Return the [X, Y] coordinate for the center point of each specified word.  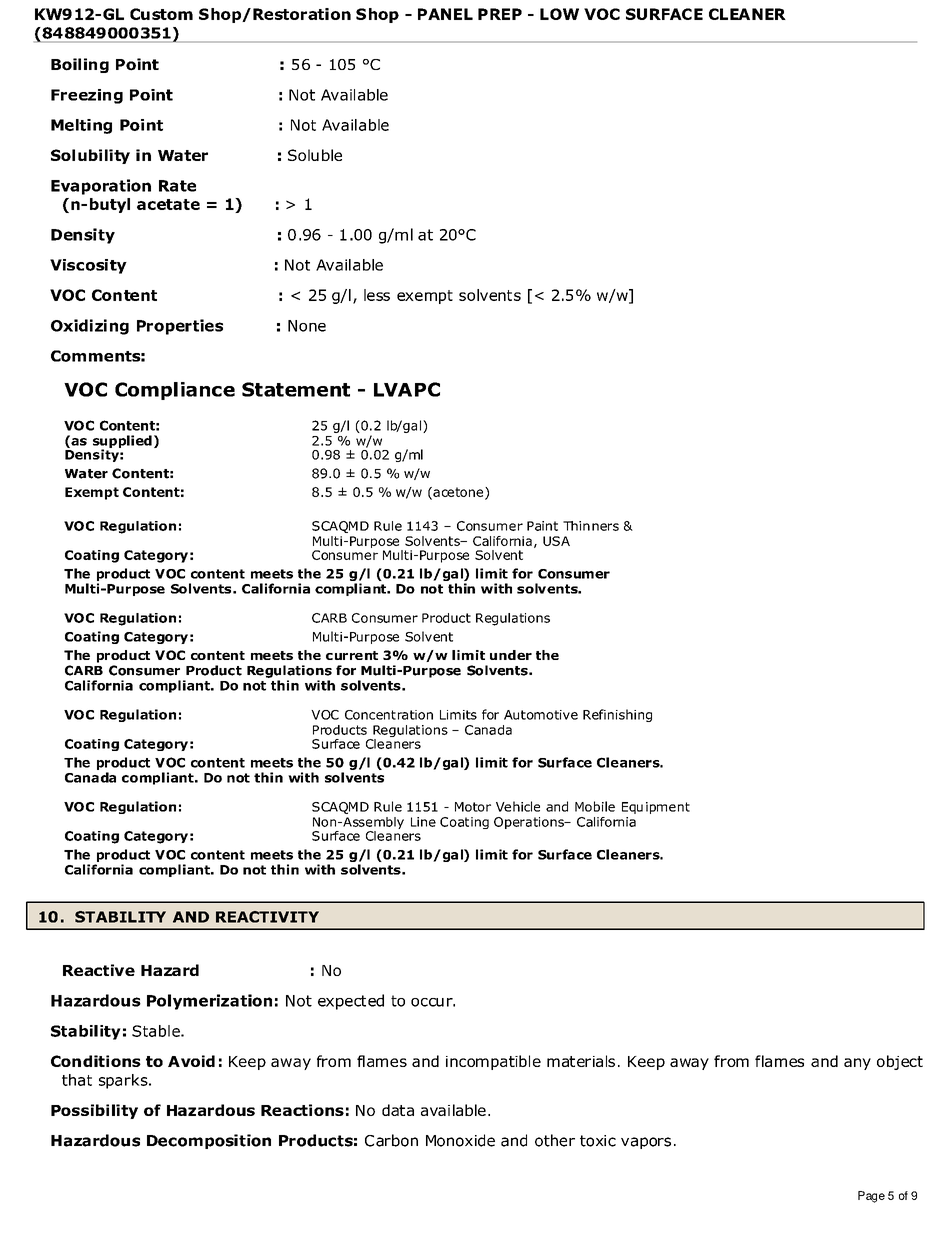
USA [556, 541]
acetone [458, 493]
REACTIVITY [267, 917]
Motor [473, 807]
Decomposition [209, 1141]
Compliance [175, 391]
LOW [559, 14]
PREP [500, 14]
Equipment [656, 808]
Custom [161, 14]
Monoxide [460, 1140]
